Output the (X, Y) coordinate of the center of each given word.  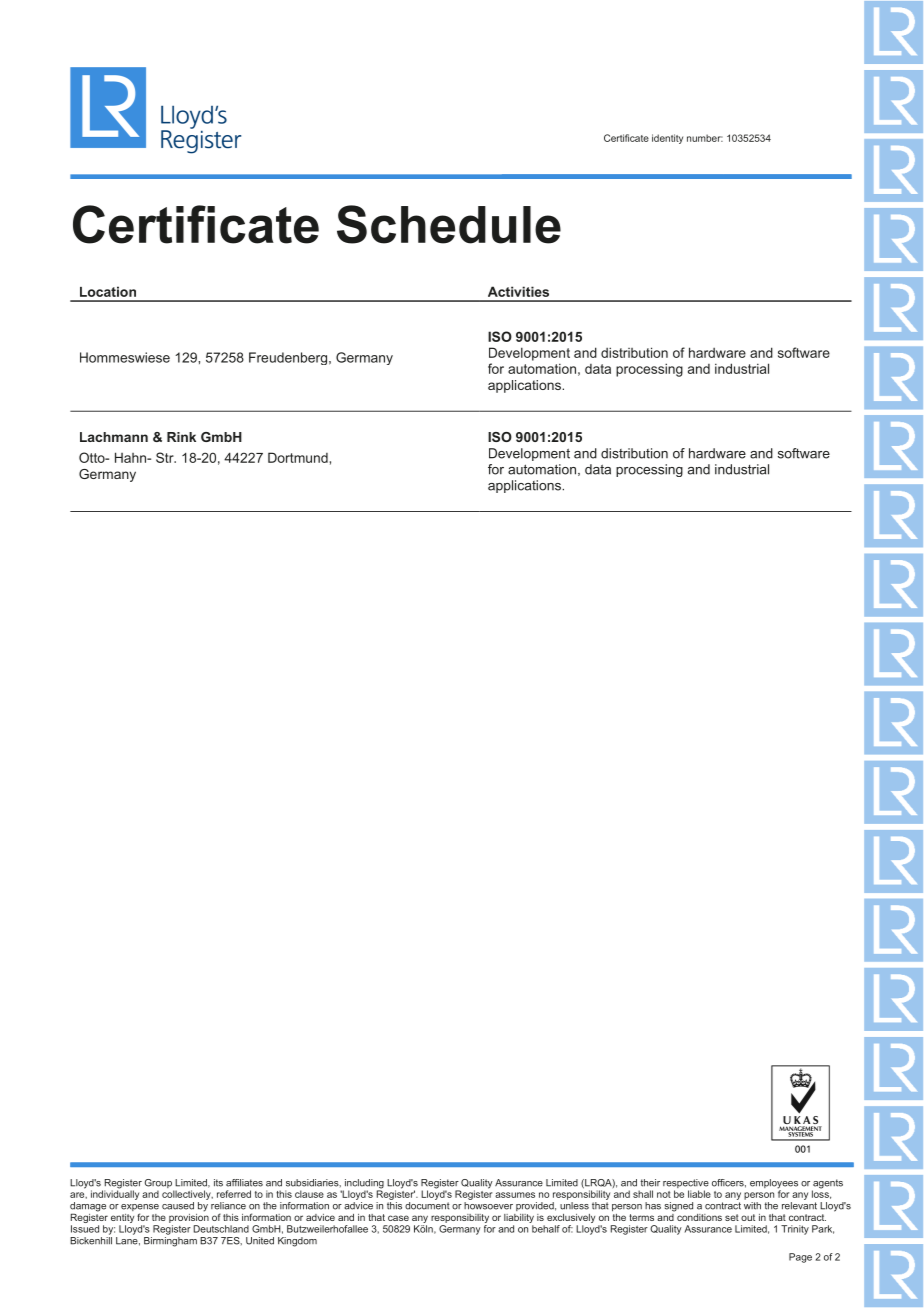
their (650, 1183)
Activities (518, 291)
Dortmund (298, 457)
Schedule (449, 224)
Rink (181, 437)
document (427, 1206)
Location (108, 291)
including (363, 1185)
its (218, 1183)
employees (774, 1185)
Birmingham (170, 1240)
